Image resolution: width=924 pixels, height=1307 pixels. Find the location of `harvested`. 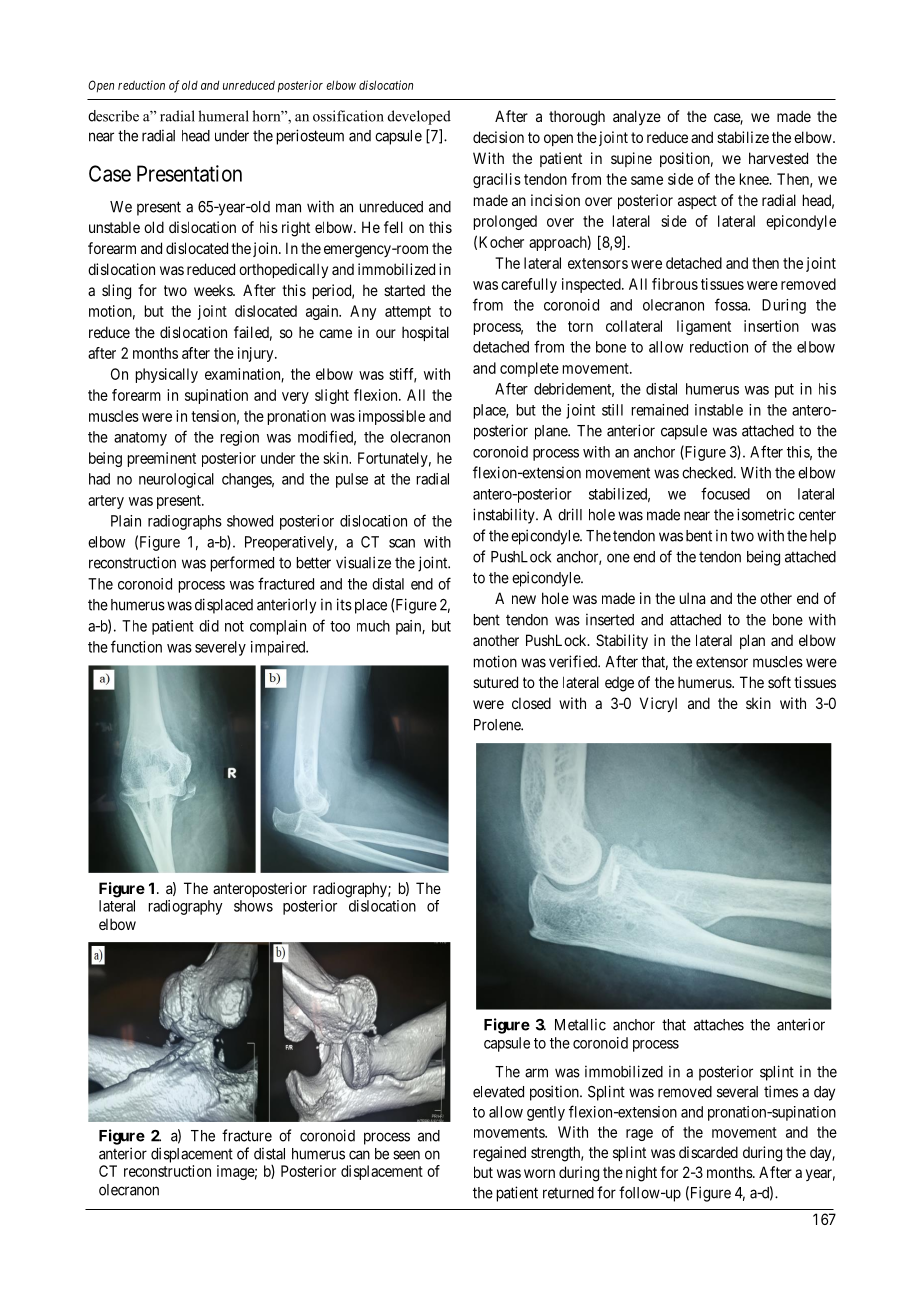

harvested is located at coordinates (778, 158).
